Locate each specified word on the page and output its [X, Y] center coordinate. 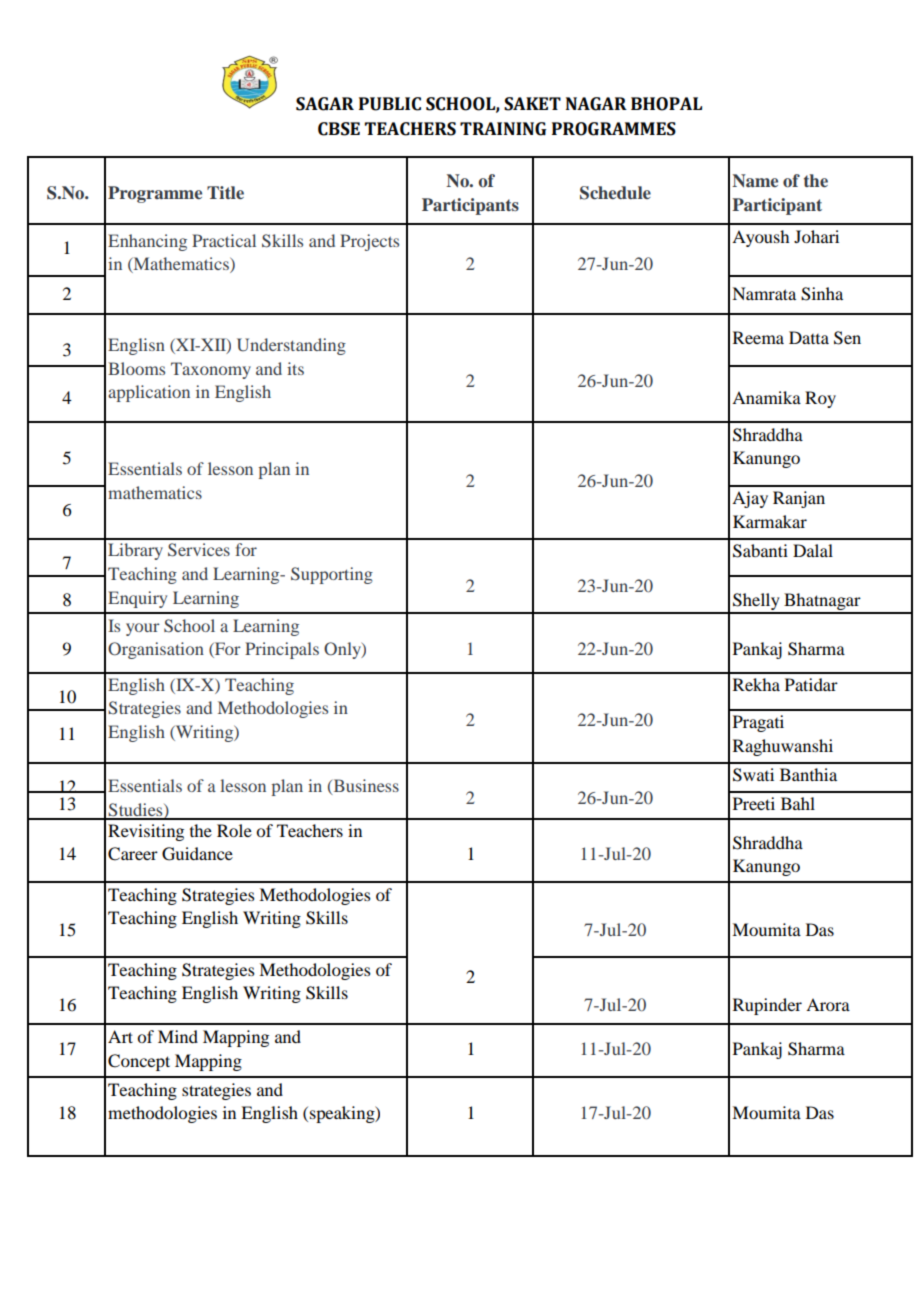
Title [225, 192]
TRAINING [503, 129]
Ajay [750, 499]
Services [199, 550]
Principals [282, 650]
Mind [178, 1036]
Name [755, 181]
